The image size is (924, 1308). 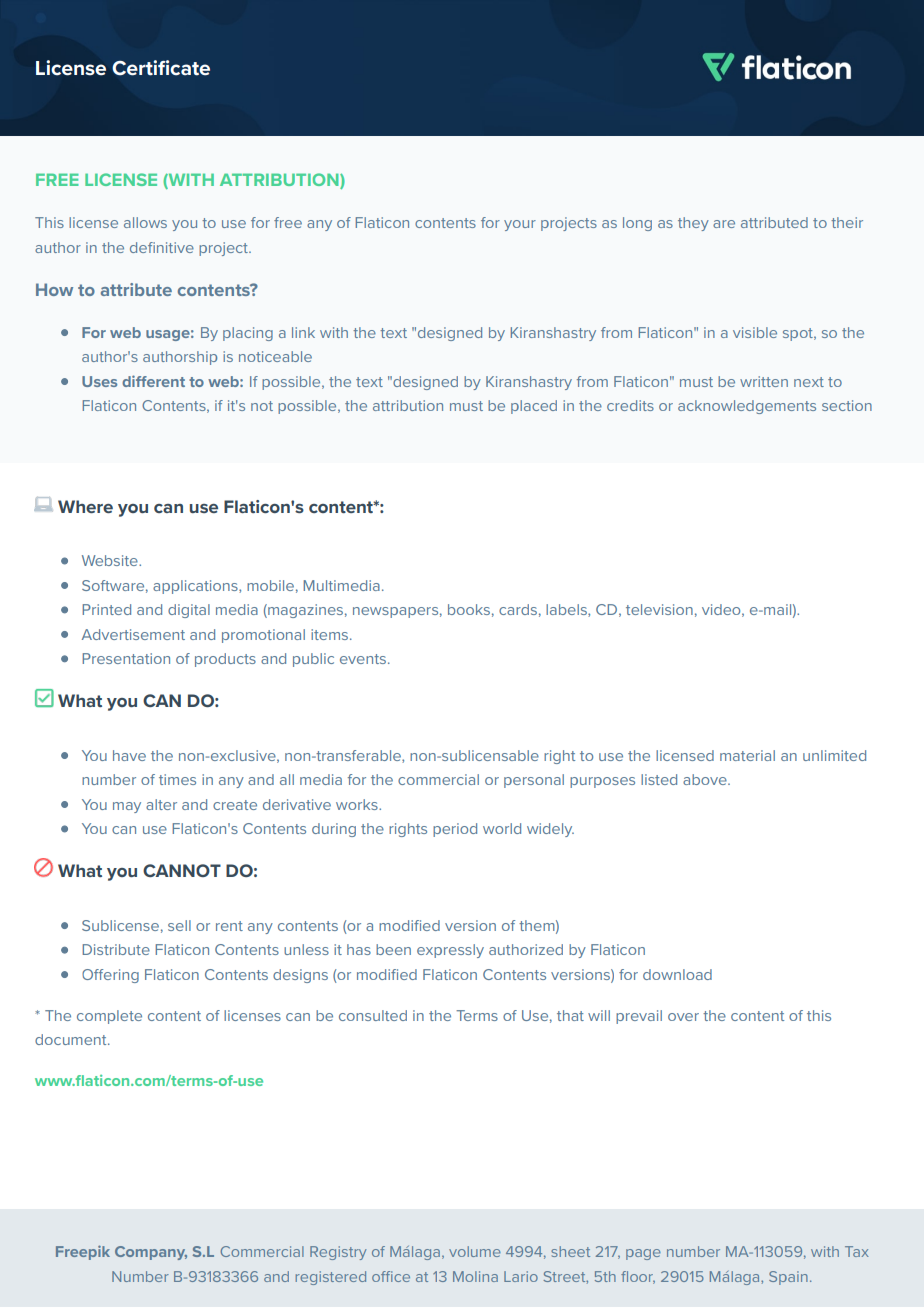 What do you see at coordinates (450, 951) in the document?
I see `expressly` at bounding box center [450, 951].
